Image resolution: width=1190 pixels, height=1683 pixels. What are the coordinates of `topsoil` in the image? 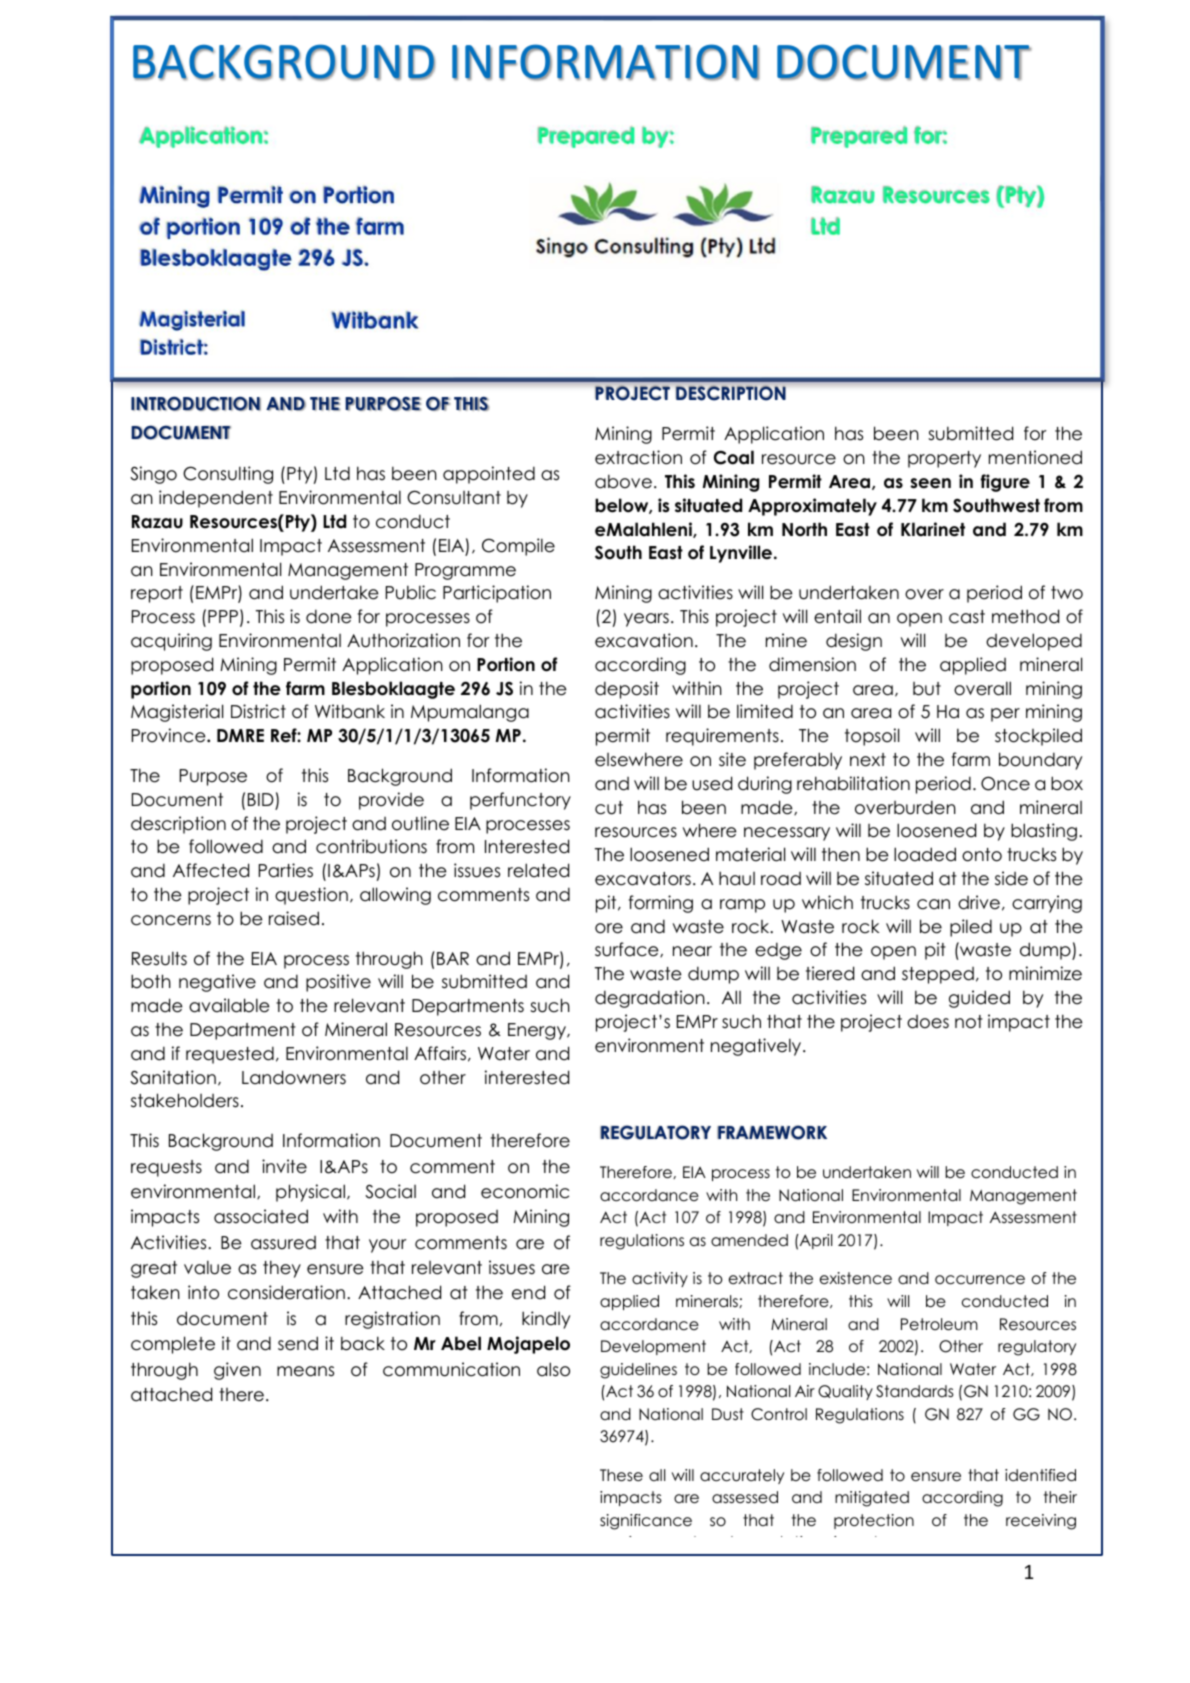 It's located at (872, 737).
